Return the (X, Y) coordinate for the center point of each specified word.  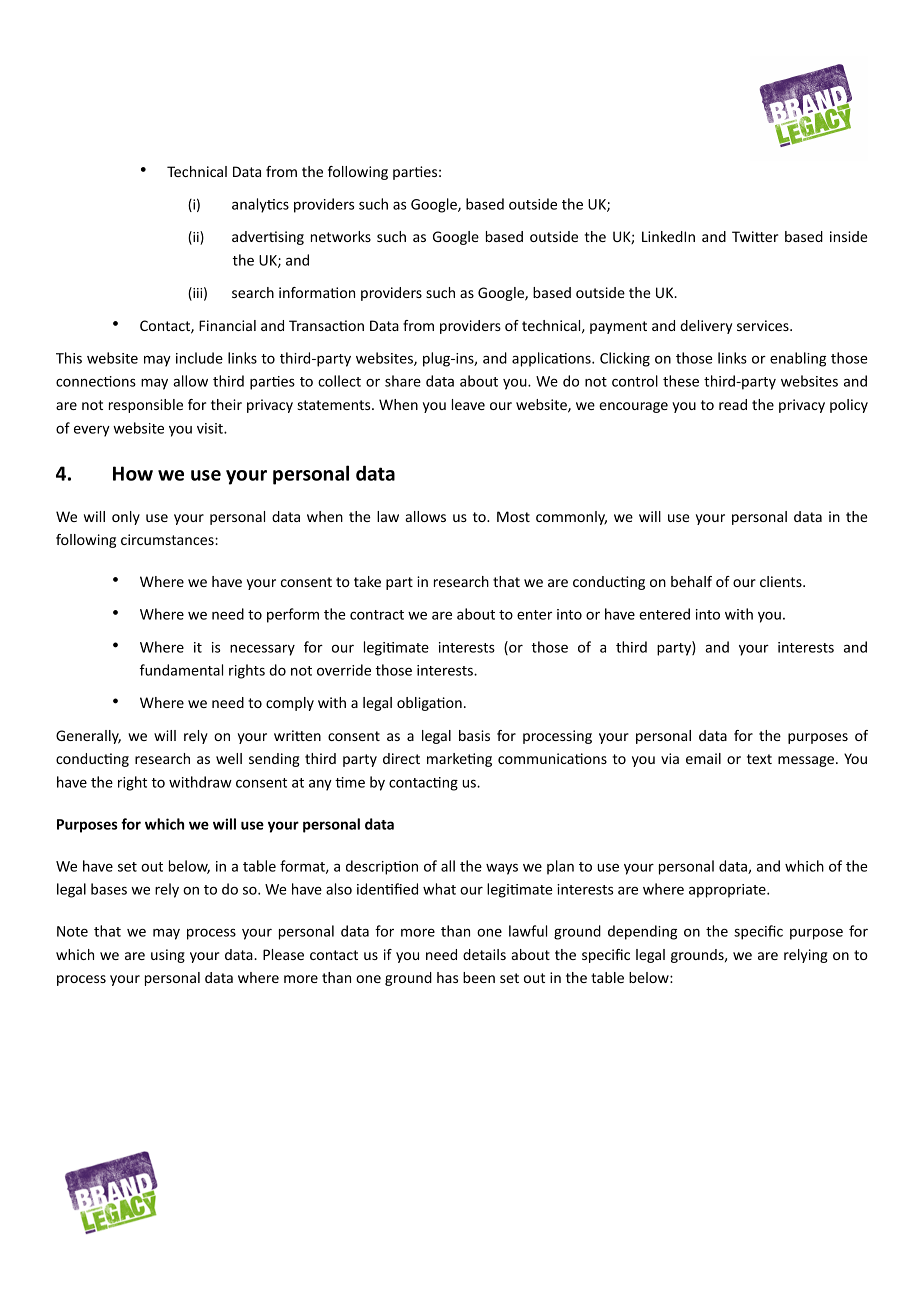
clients (782, 581)
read (733, 404)
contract (377, 615)
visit (211, 428)
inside (849, 236)
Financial (227, 325)
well (229, 758)
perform (293, 615)
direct (401, 758)
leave (468, 404)
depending (642, 932)
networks (341, 236)
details (484, 954)
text (759, 759)
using (168, 956)
